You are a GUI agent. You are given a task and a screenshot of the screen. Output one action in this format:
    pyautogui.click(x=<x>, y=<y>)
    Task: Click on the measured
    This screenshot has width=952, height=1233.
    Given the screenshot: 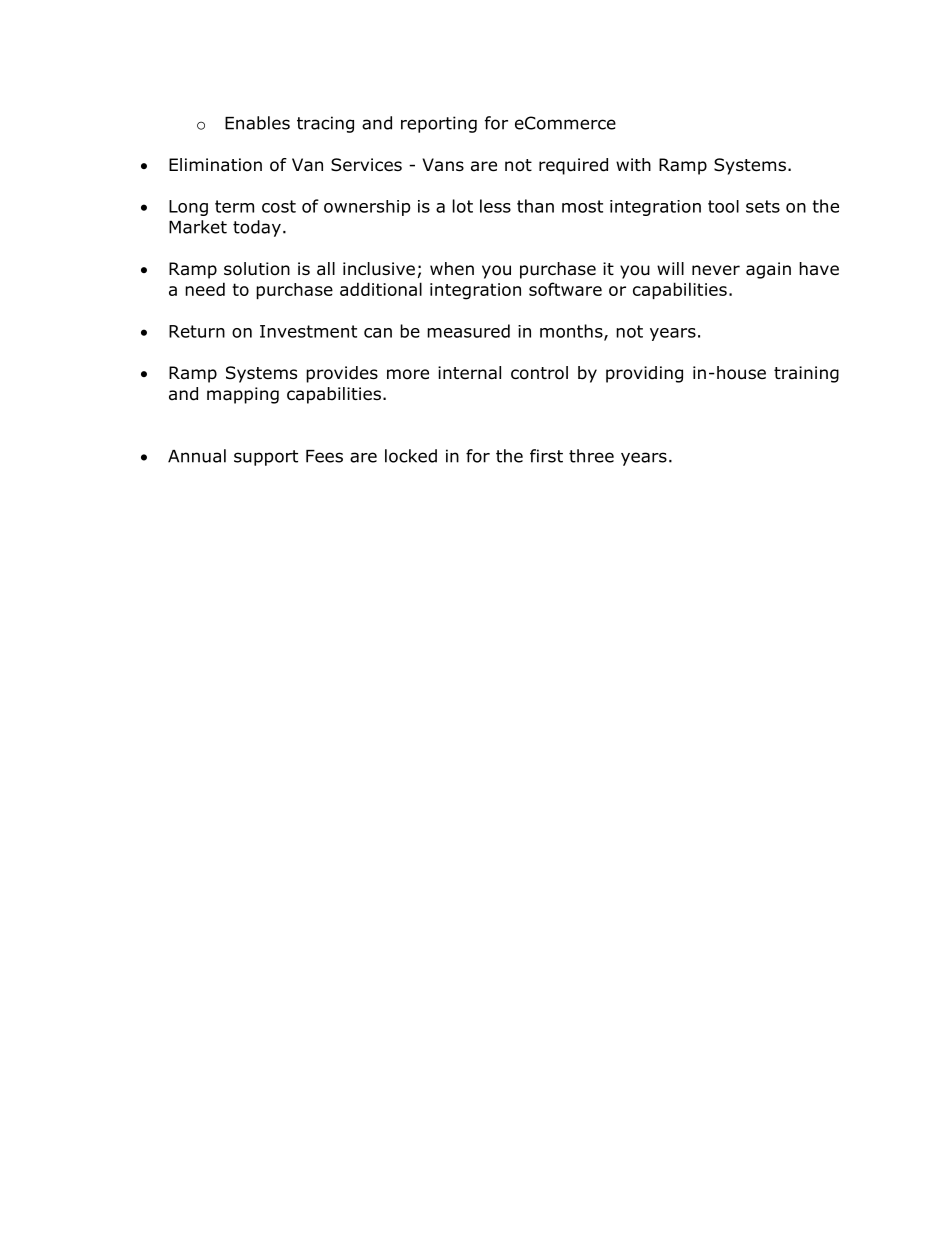 What is the action you would take?
    pyautogui.click(x=468, y=331)
